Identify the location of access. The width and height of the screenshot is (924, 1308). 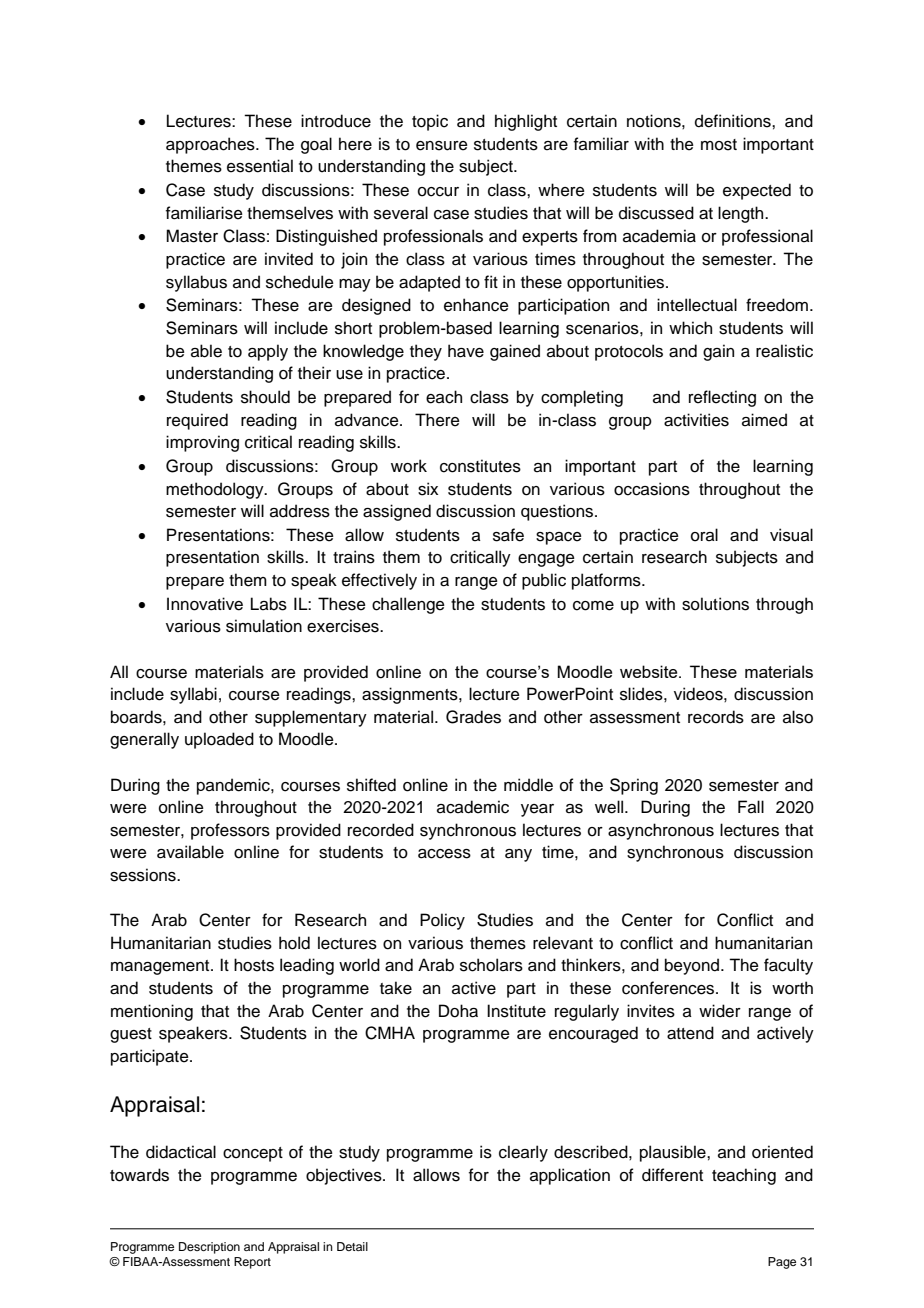
(444, 854).
